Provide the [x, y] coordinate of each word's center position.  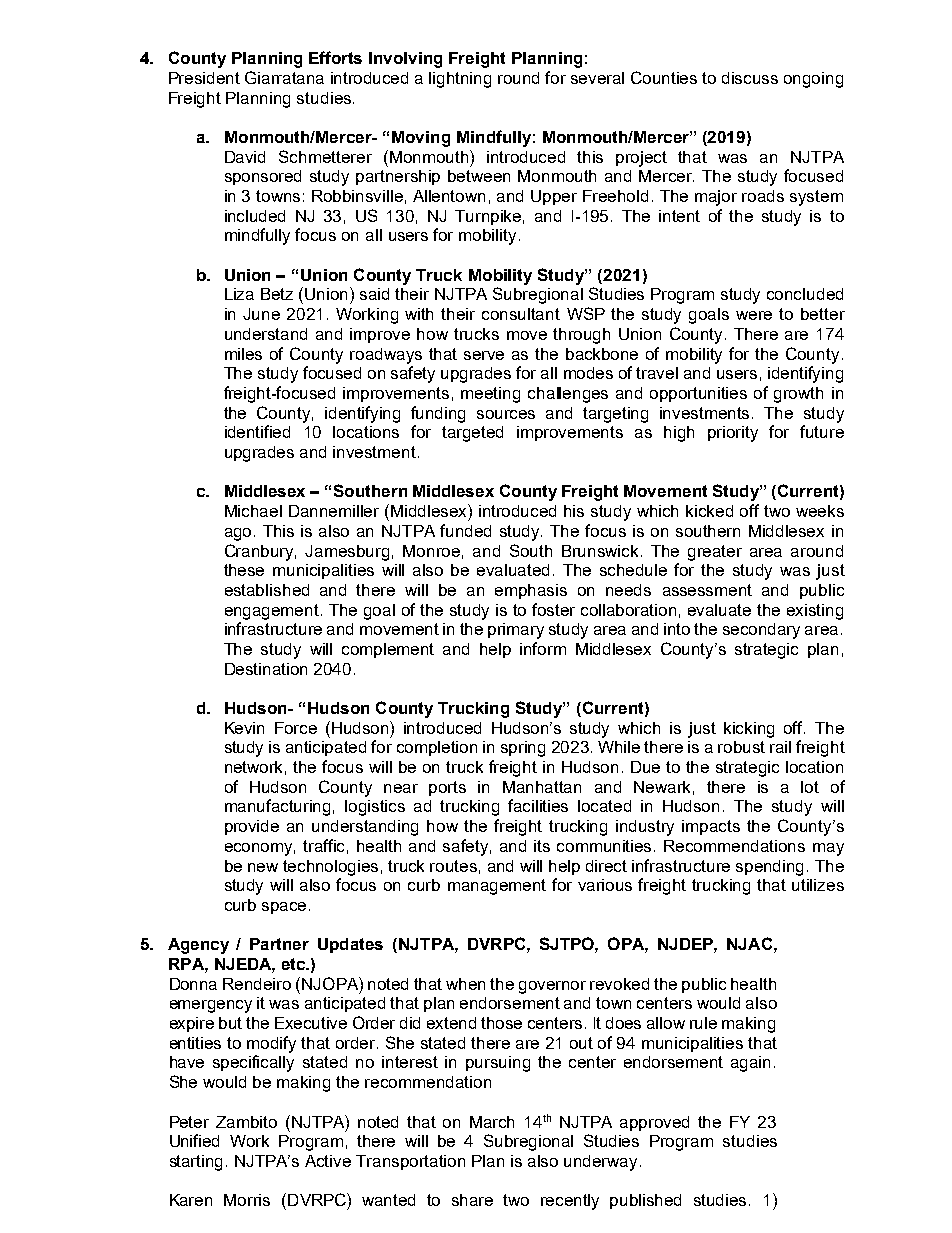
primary [516, 631]
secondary [761, 631]
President [204, 78]
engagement [272, 612]
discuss [750, 78]
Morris [247, 1200]
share [472, 1200]
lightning [460, 80]
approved [654, 1123]
